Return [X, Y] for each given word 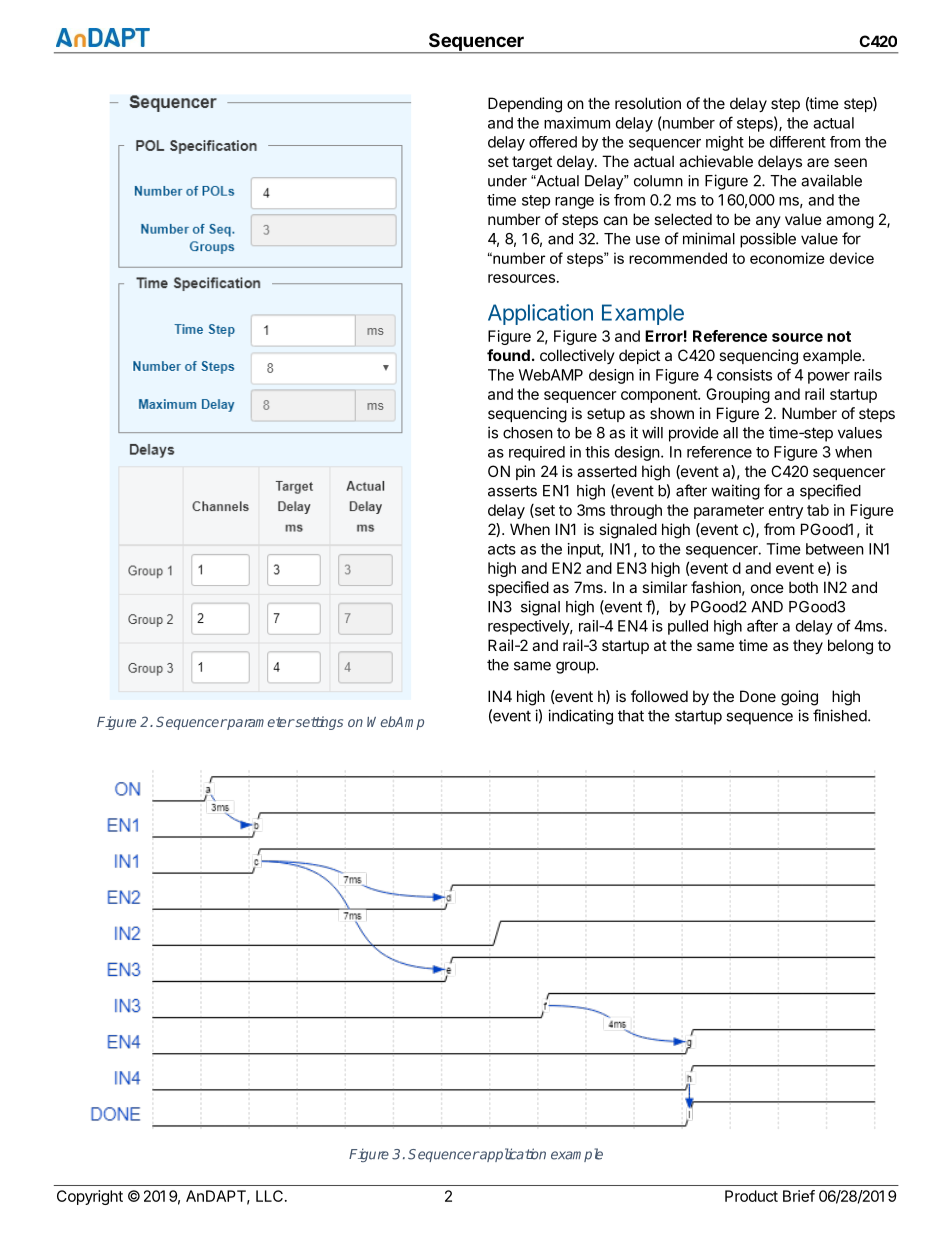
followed [659, 696]
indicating [580, 717]
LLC [269, 1196]
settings [318, 723]
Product [751, 1196]
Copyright [90, 1197]
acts [502, 549]
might [725, 143]
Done [758, 696]
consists [744, 375]
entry [786, 512]
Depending [525, 105]
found [508, 355]
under [507, 181]
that [631, 716]
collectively [577, 356]
